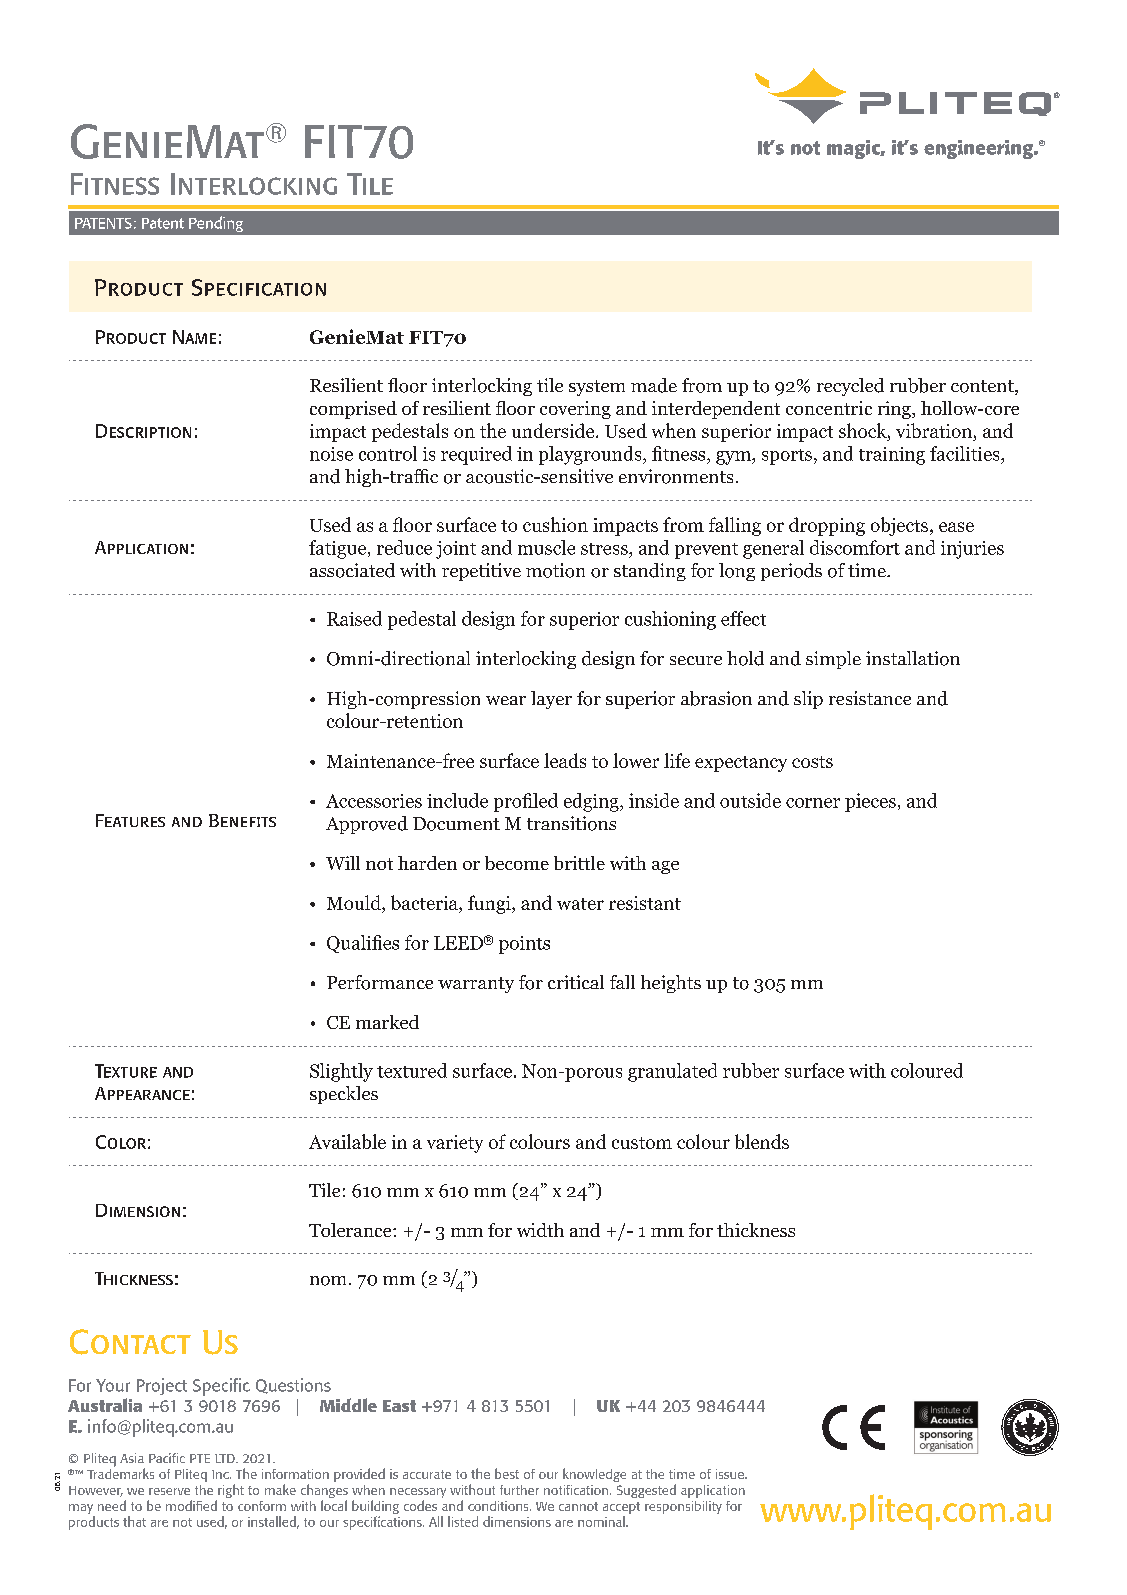  I want to click on recycled, so click(850, 387).
